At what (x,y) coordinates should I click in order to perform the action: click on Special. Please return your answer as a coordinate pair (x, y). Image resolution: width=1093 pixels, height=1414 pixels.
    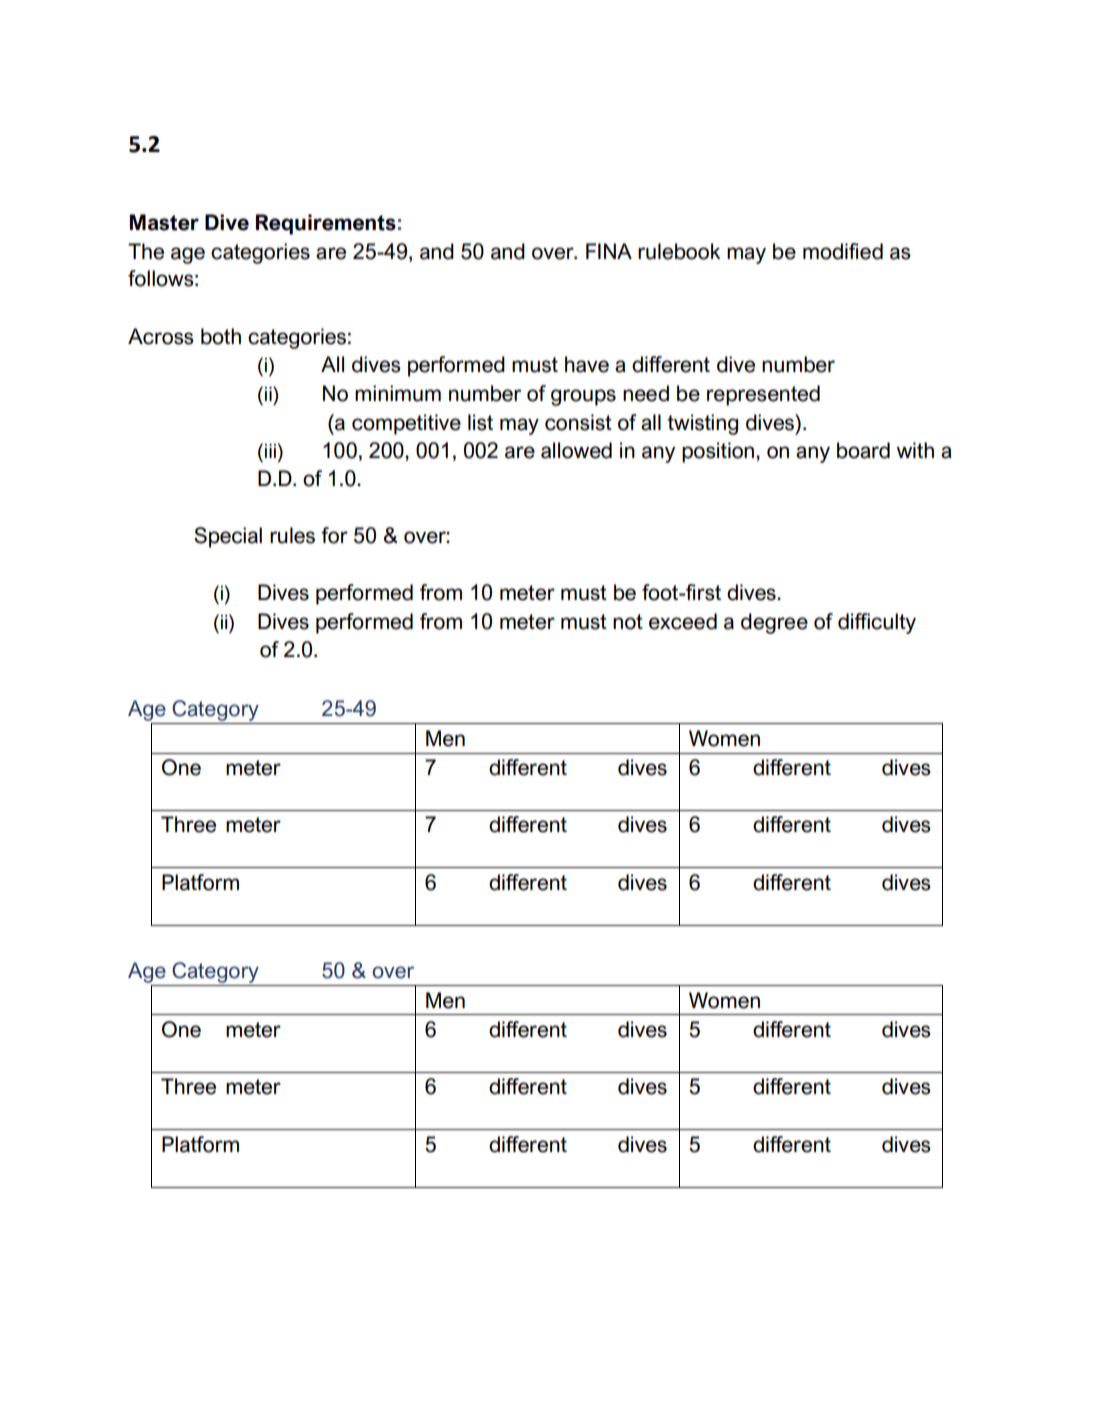
    Looking at the image, I should click on (228, 537).
